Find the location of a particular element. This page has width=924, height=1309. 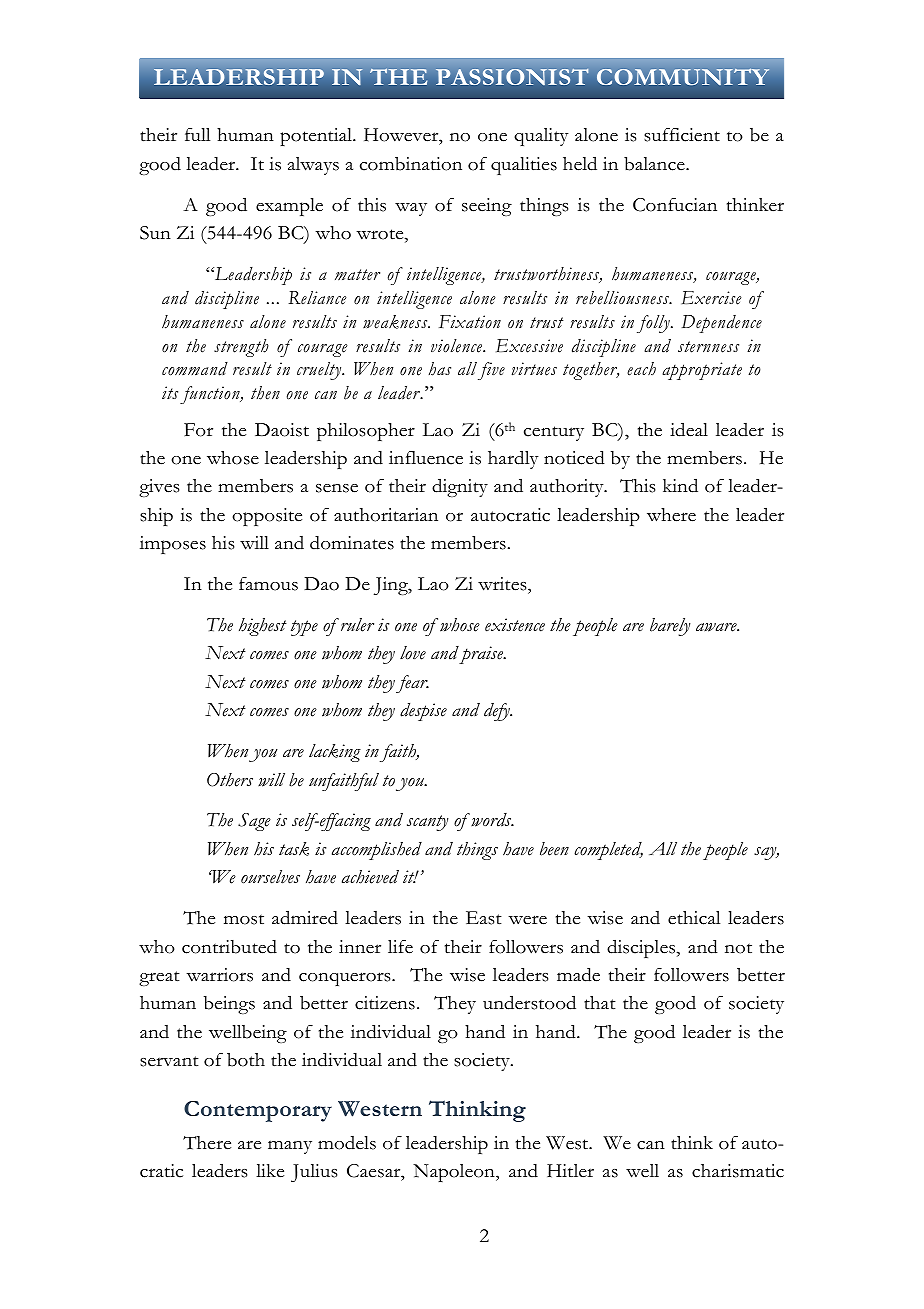

For is located at coordinates (198, 430).
